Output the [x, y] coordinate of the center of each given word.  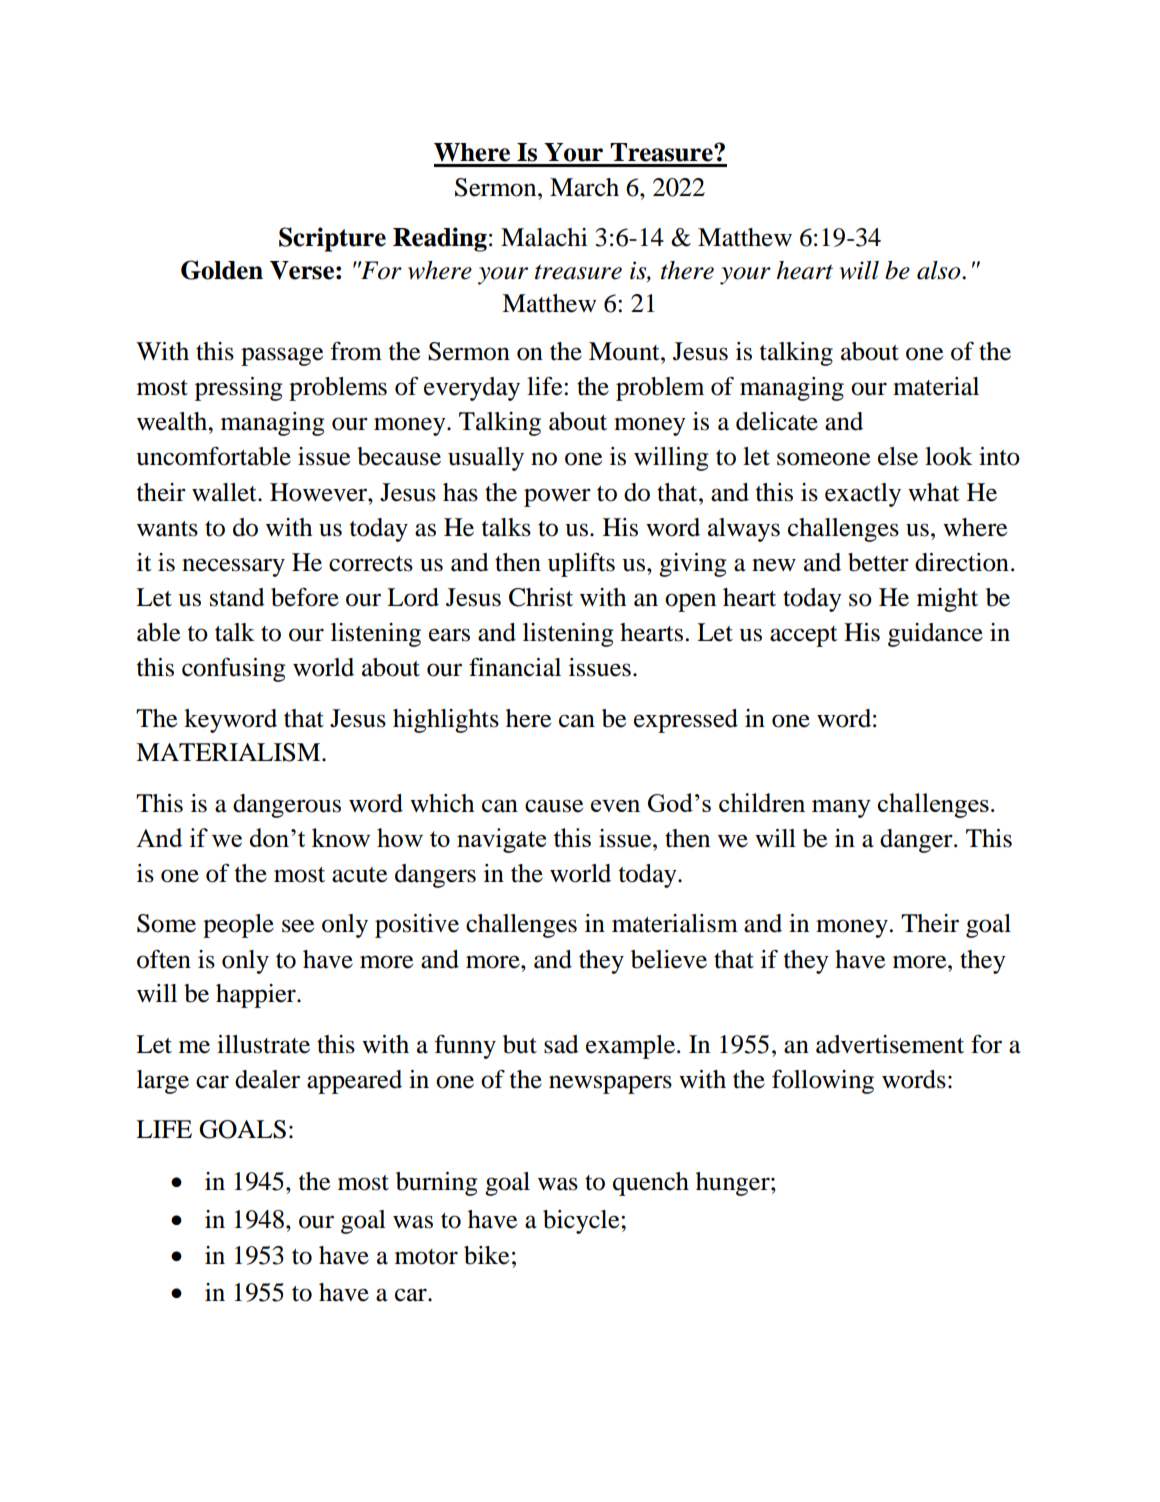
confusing [233, 670]
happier [257, 996]
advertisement [890, 1044]
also [940, 270]
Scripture [332, 239]
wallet [225, 492]
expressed [686, 721]
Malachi [544, 237]
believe [669, 959]
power [557, 497]
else [898, 456]
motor [426, 1257]
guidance [935, 635]
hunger [734, 1184]
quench [651, 1184]
